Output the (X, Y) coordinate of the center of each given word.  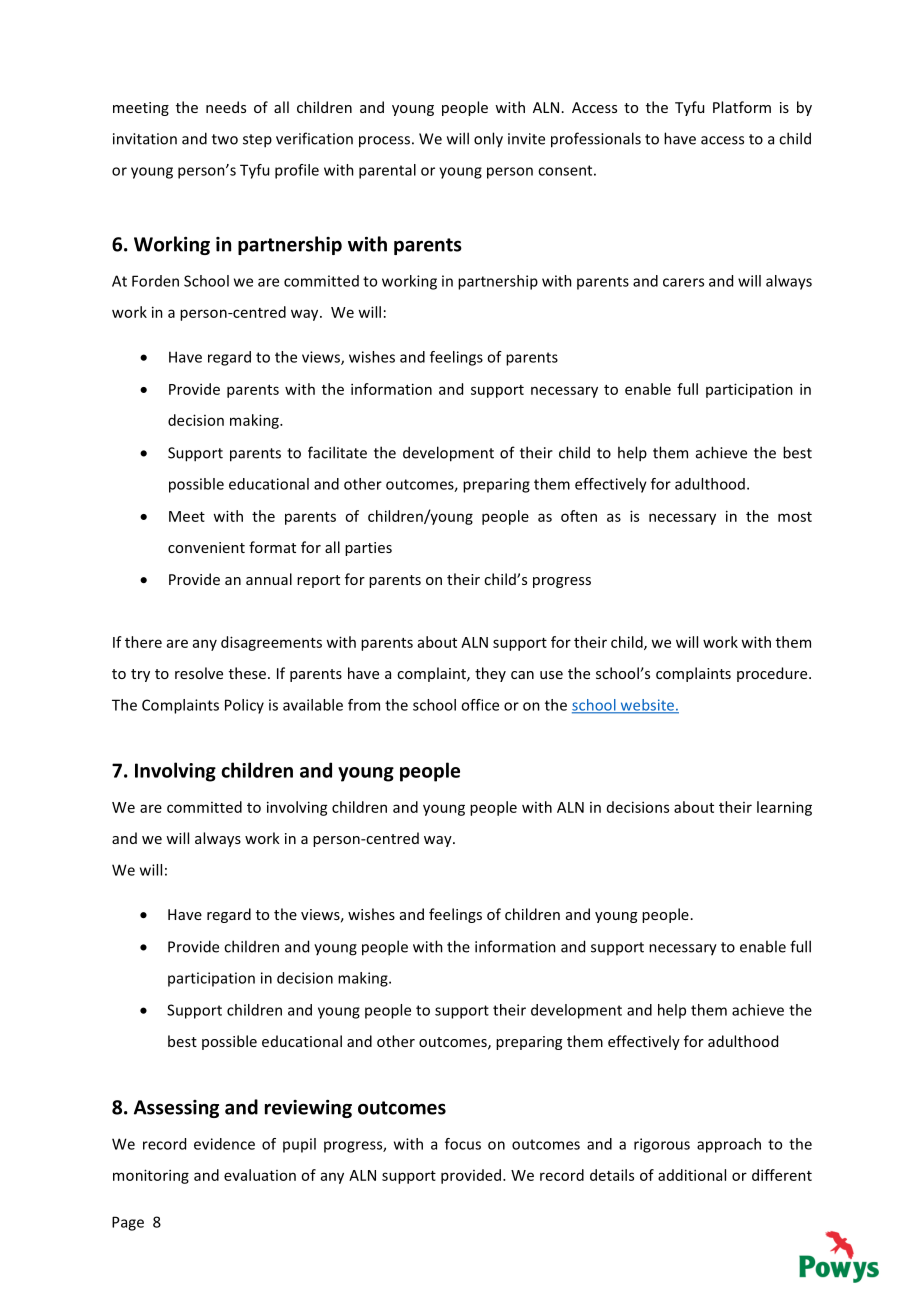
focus (463, 1144)
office (480, 705)
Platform (742, 107)
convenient (206, 547)
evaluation (260, 1175)
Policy (244, 706)
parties (368, 549)
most (795, 517)
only (488, 140)
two (225, 139)
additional (692, 1175)
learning (784, 808)
